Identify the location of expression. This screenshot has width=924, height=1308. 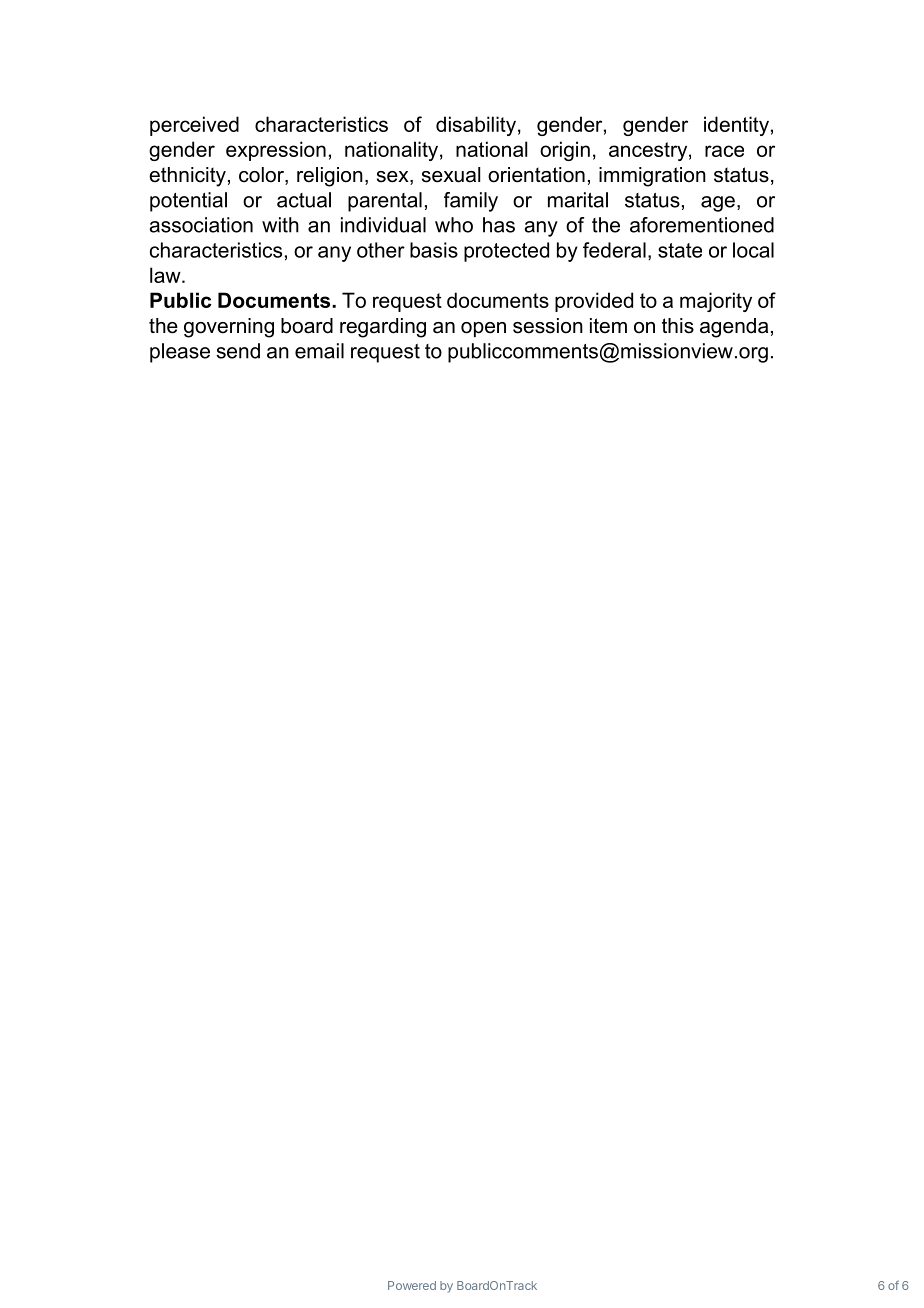
(276, 151).
